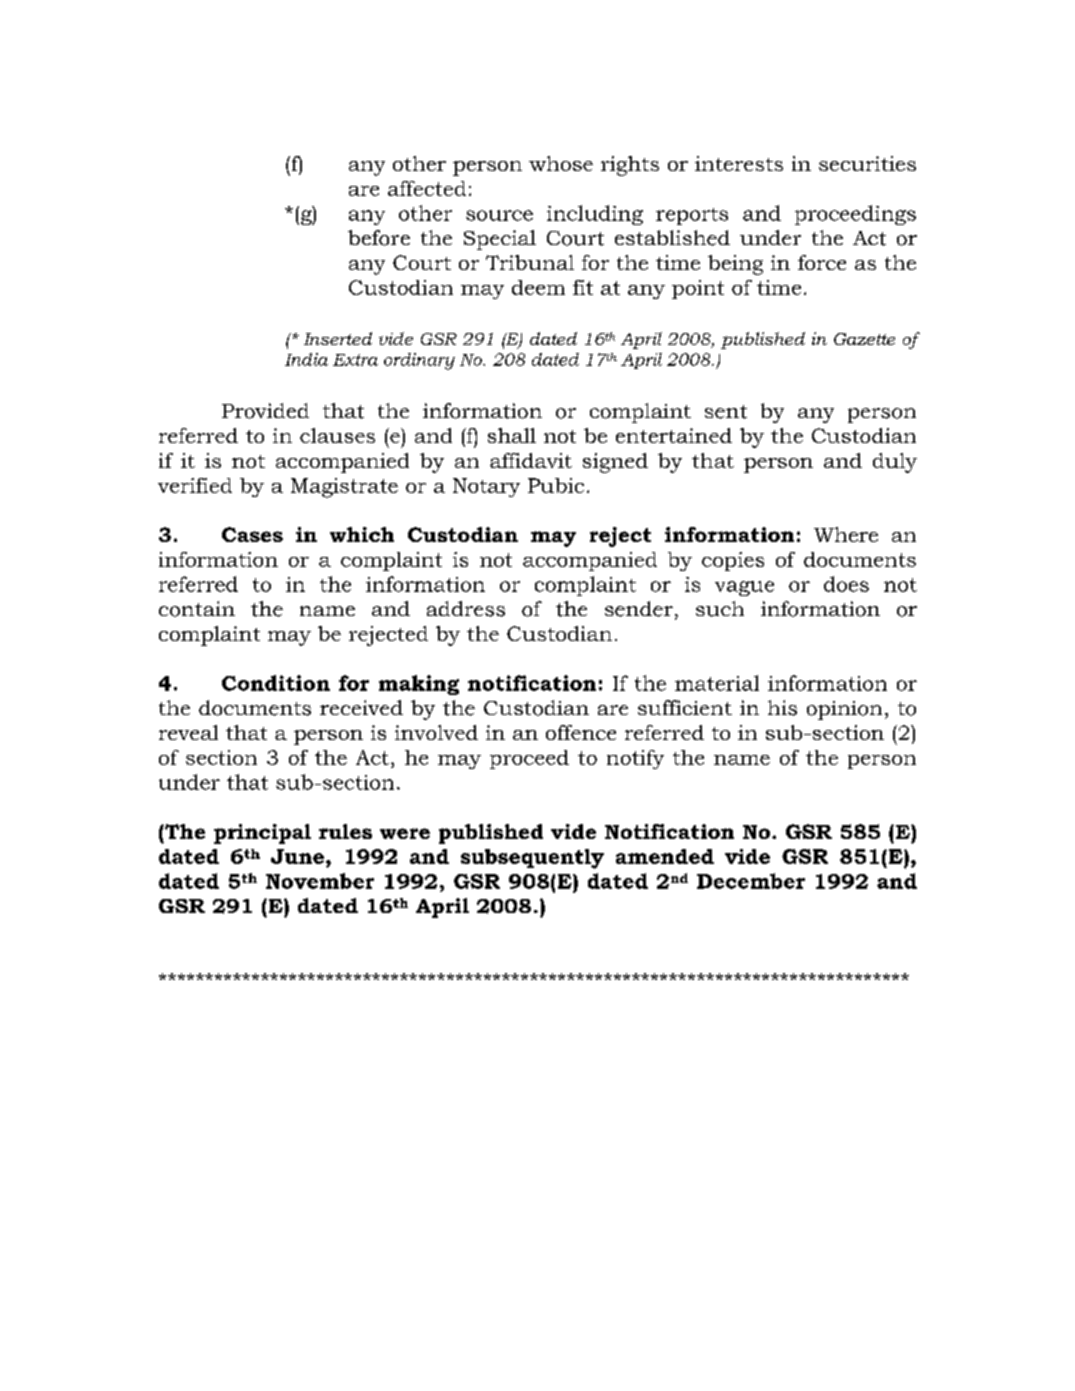  Describe the element at coordinates (532, 859) in the document. I see `subsequently` at that location.
